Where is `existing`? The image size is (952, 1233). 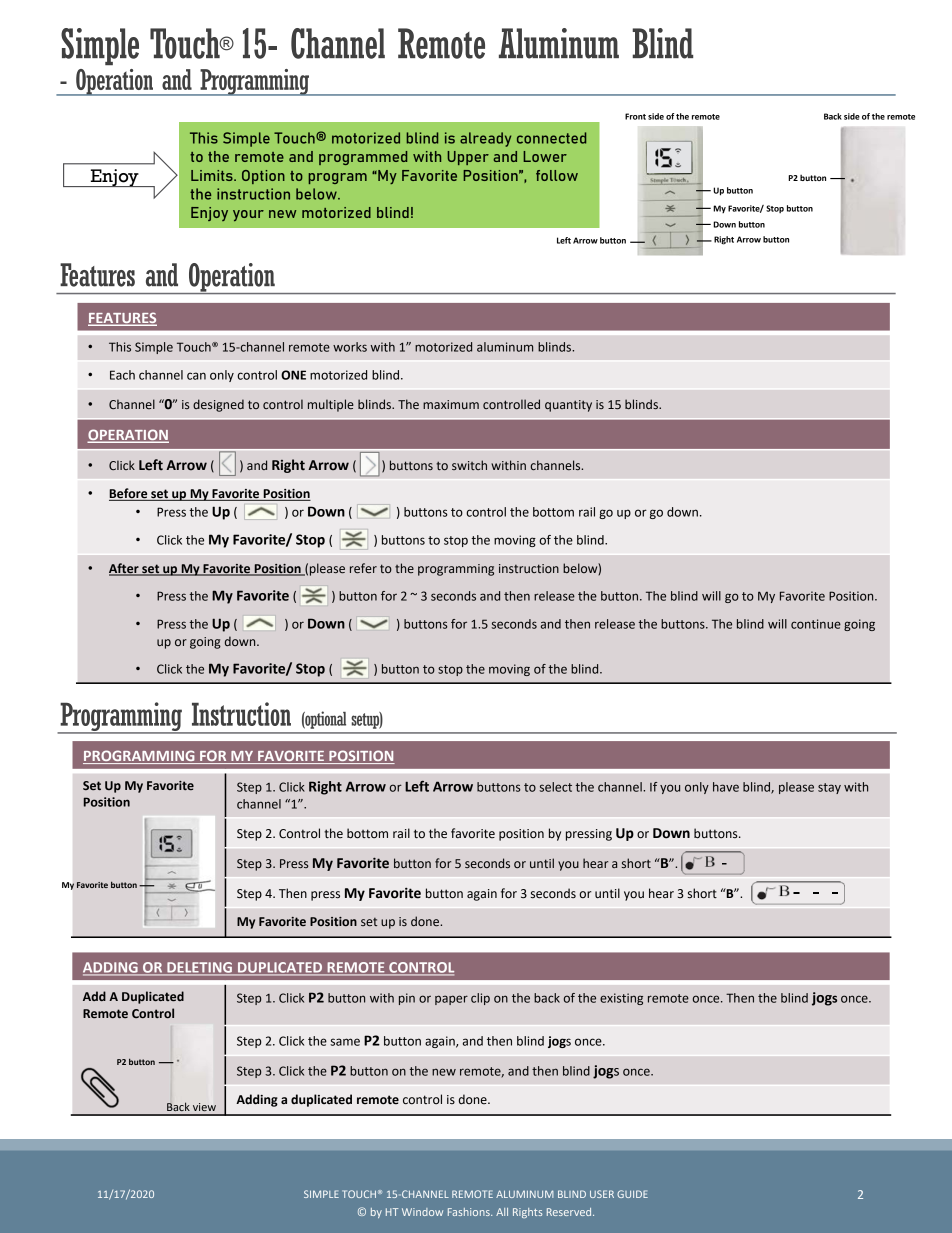
existing is located at coordinates (621, 999).
